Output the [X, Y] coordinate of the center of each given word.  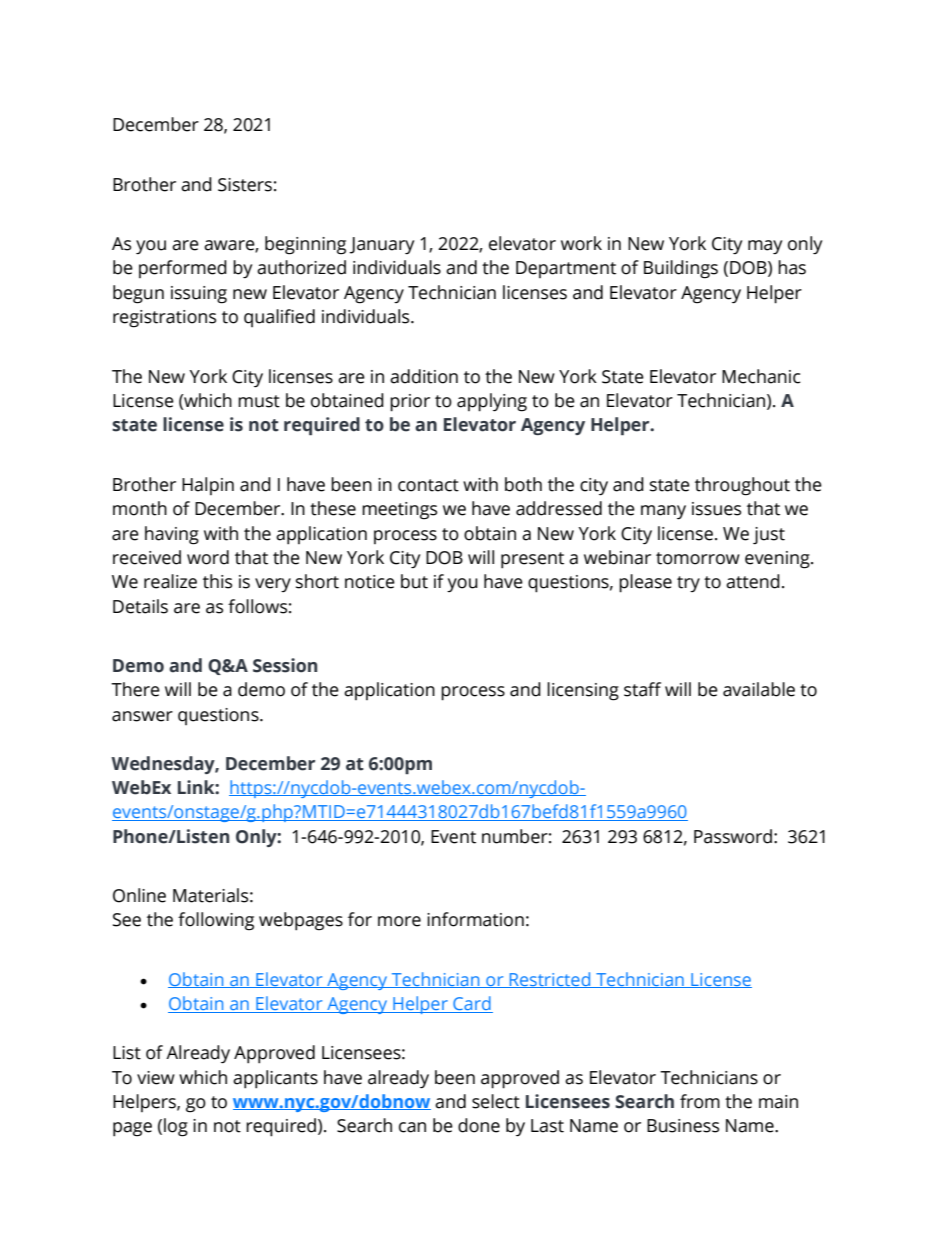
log [176, 1127]
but [414, 581]
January [381, 245]
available [759, 689]
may [765, 247]
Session [285, 665]
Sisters [245, 185]
